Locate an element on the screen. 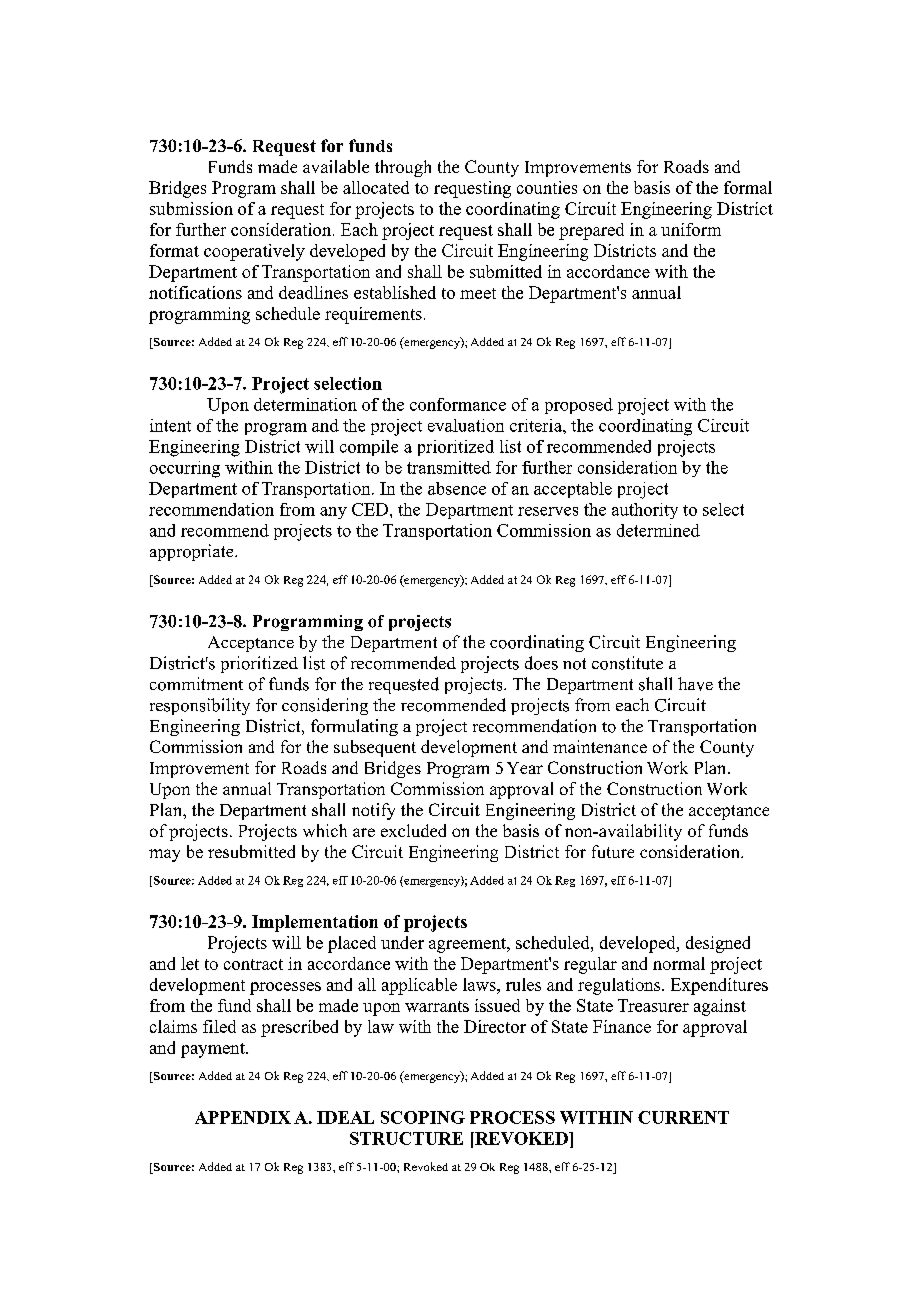 The image size is (924, 1308). APPENDIX is located at coordinates (243, 1117).
